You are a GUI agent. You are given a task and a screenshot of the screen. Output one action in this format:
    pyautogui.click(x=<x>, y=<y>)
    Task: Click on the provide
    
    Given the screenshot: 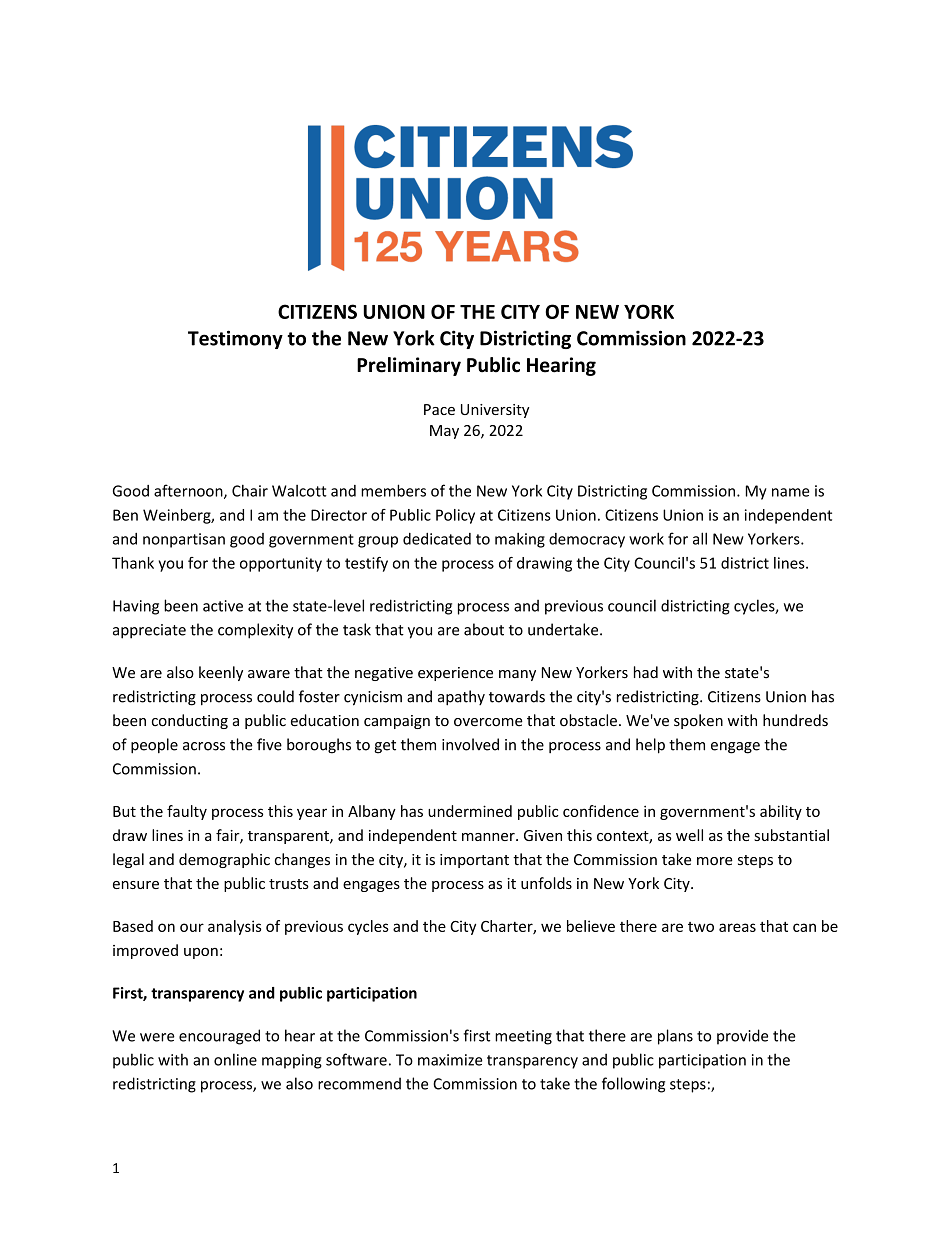 What is the action you would take?
    pyautogui.click(x=742, y=1037)
